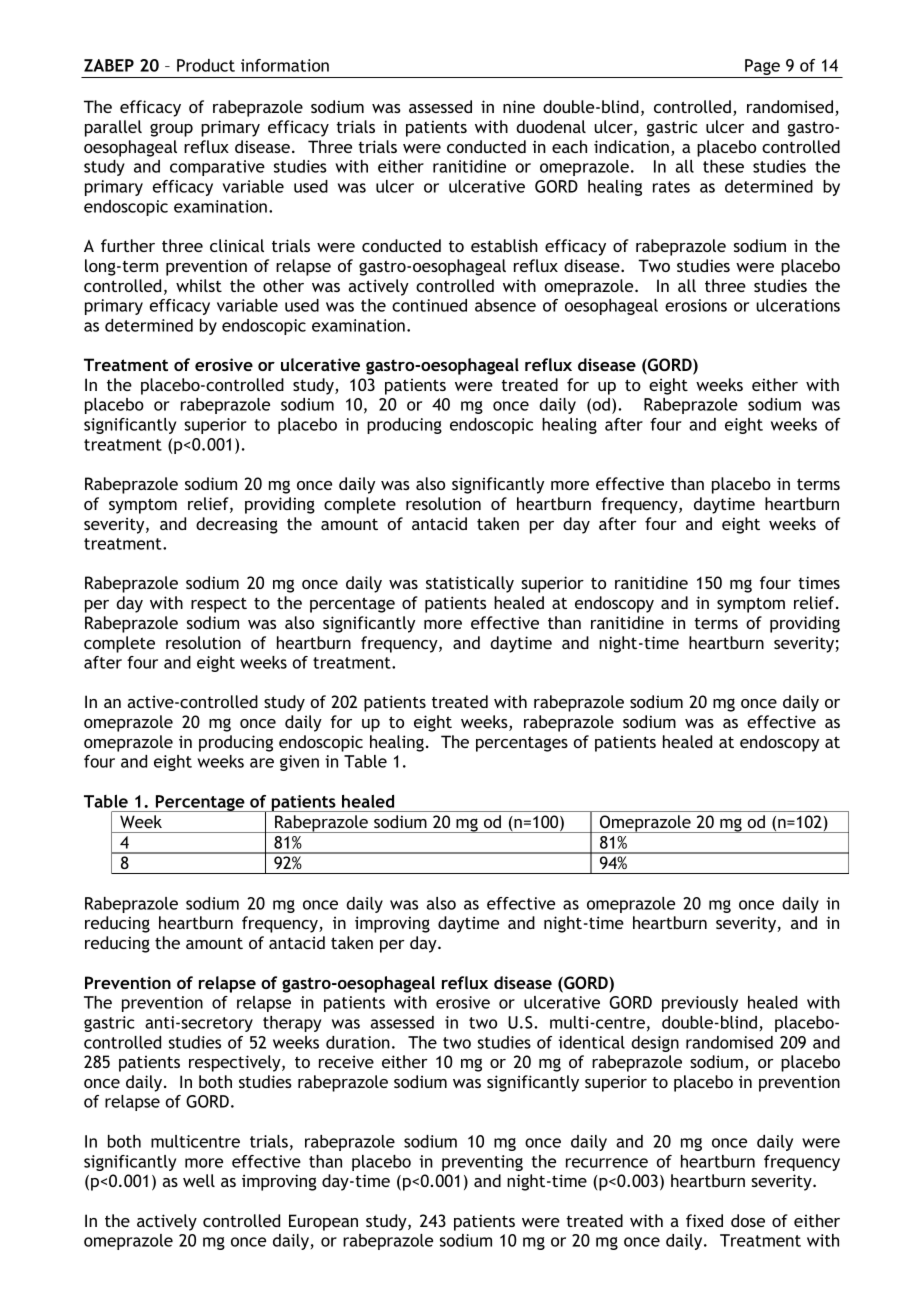 The height and width of the screenshot is (1307, 924). I want to click on nine, so click(519, 106).
